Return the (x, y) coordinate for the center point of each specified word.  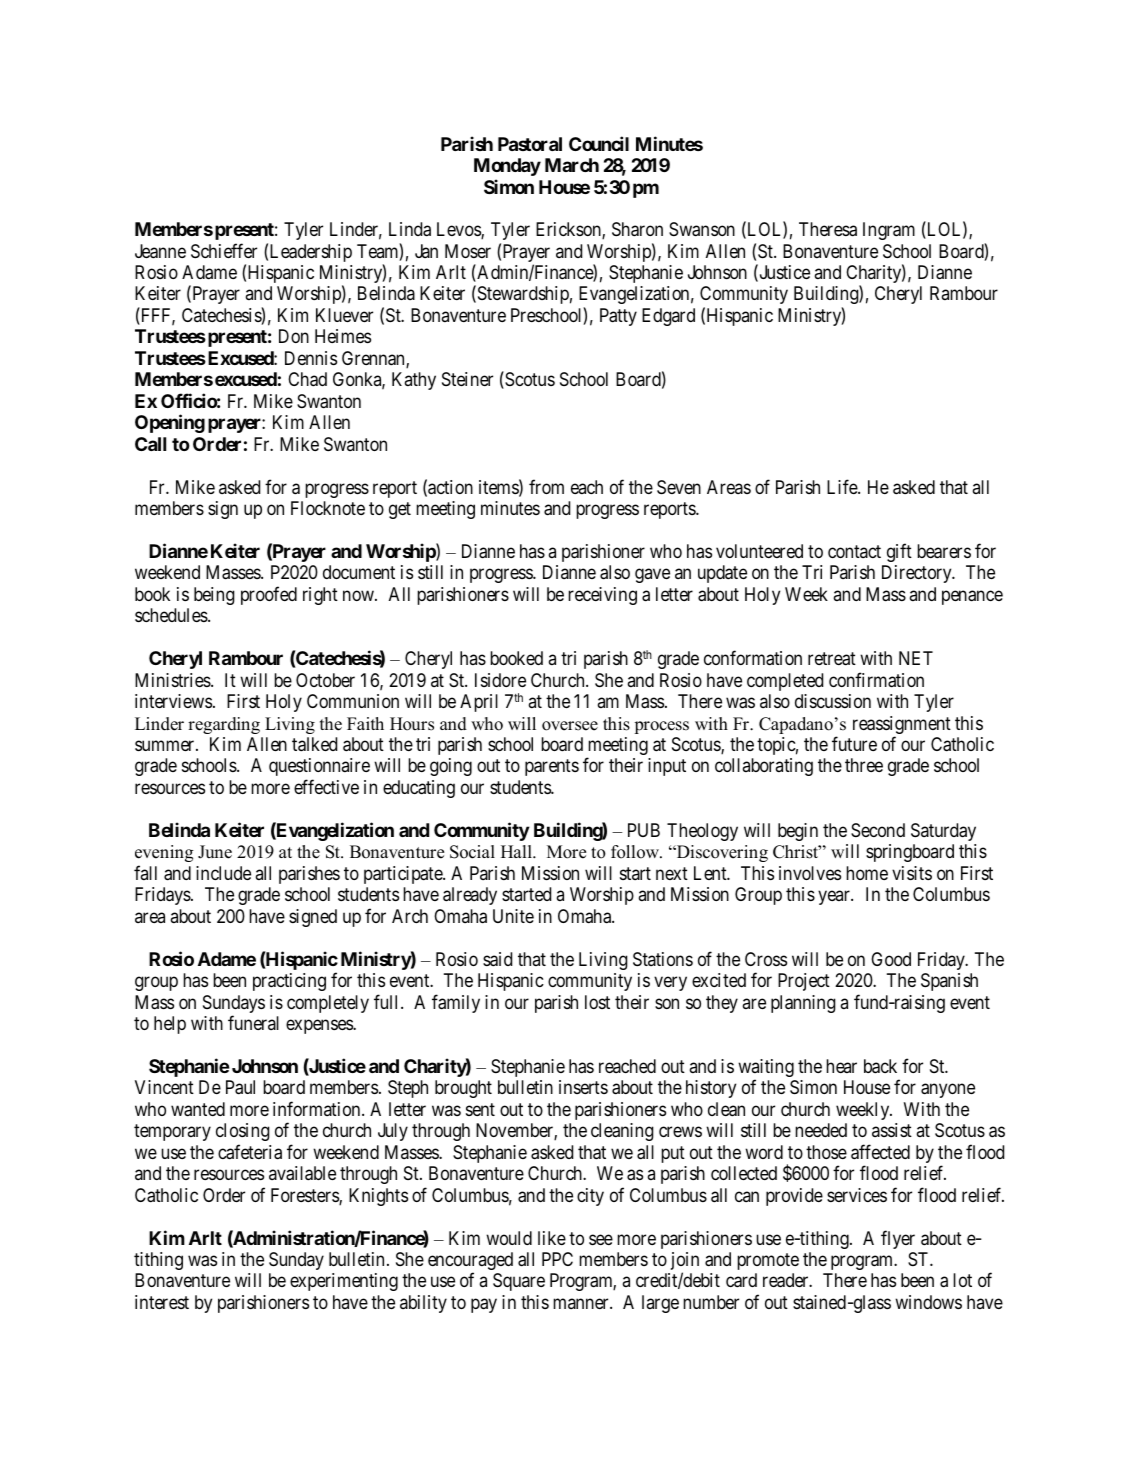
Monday (507, 167)
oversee (570, 726)
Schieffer (224, 251)
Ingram (889, 231)
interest (162, 1302)
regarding (224, 725)
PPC (557, 1259)
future (854, 743)
